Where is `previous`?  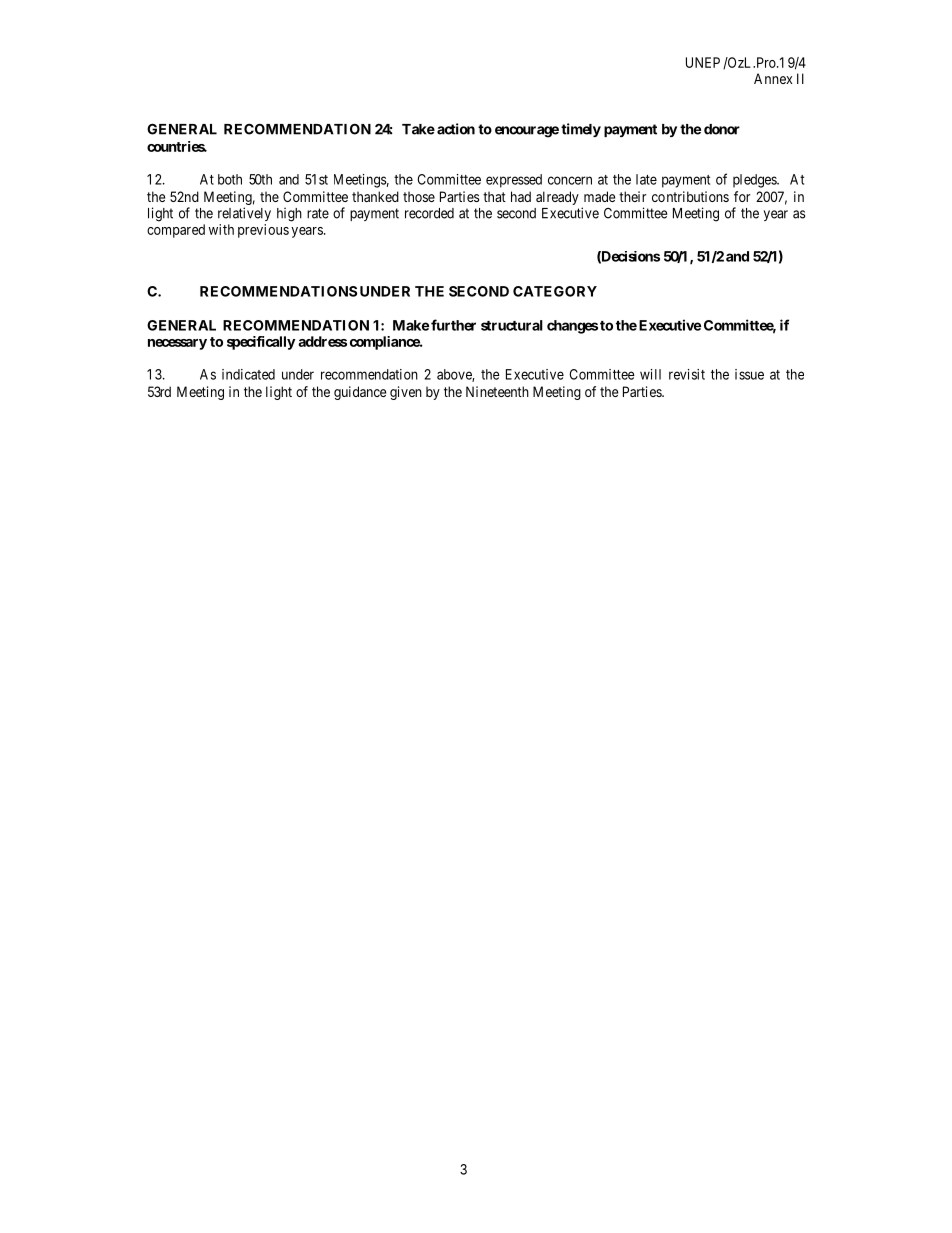
previous is located at coordinates (263, 231).
